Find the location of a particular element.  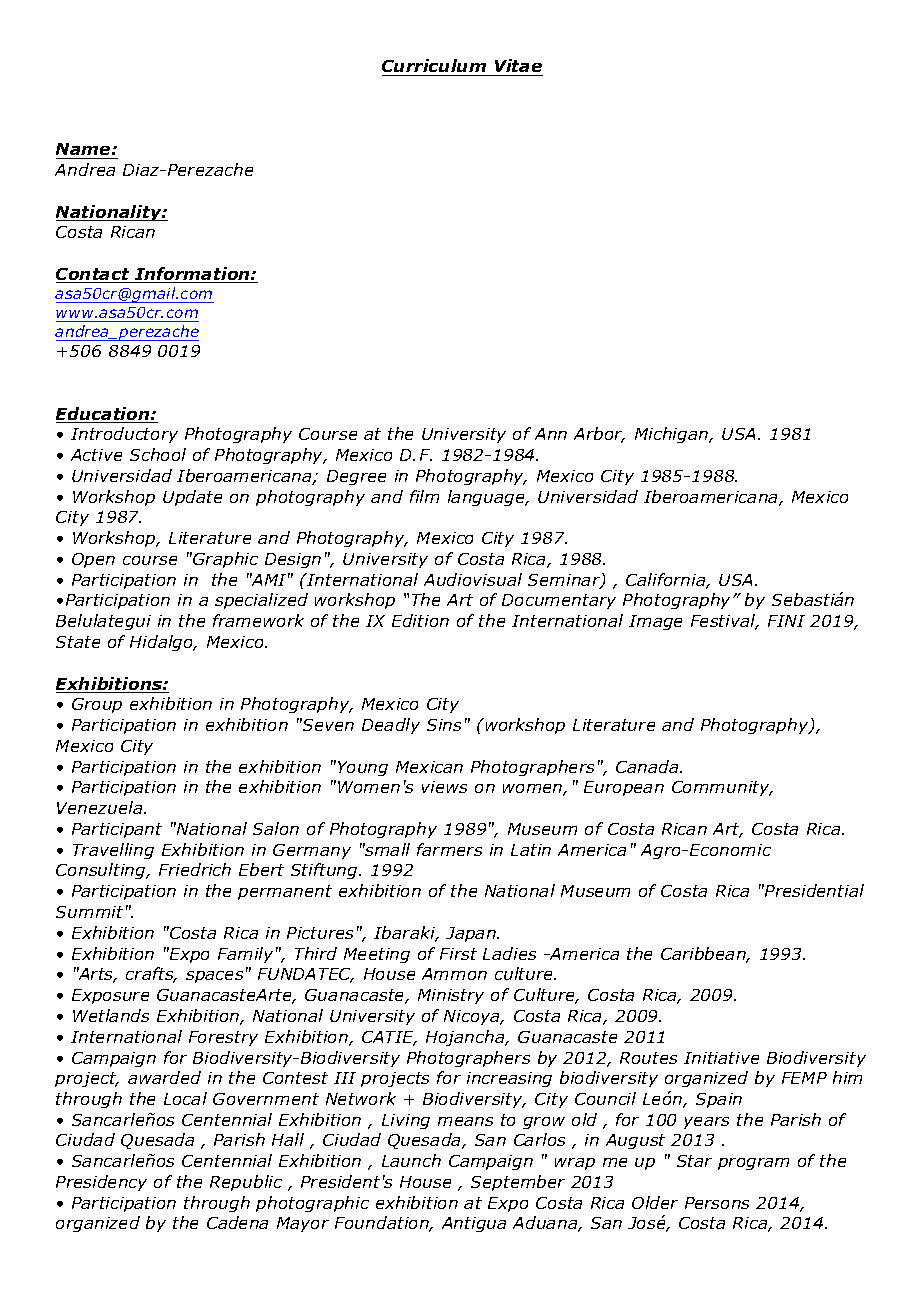

language is located at coordinates (487, 498).
